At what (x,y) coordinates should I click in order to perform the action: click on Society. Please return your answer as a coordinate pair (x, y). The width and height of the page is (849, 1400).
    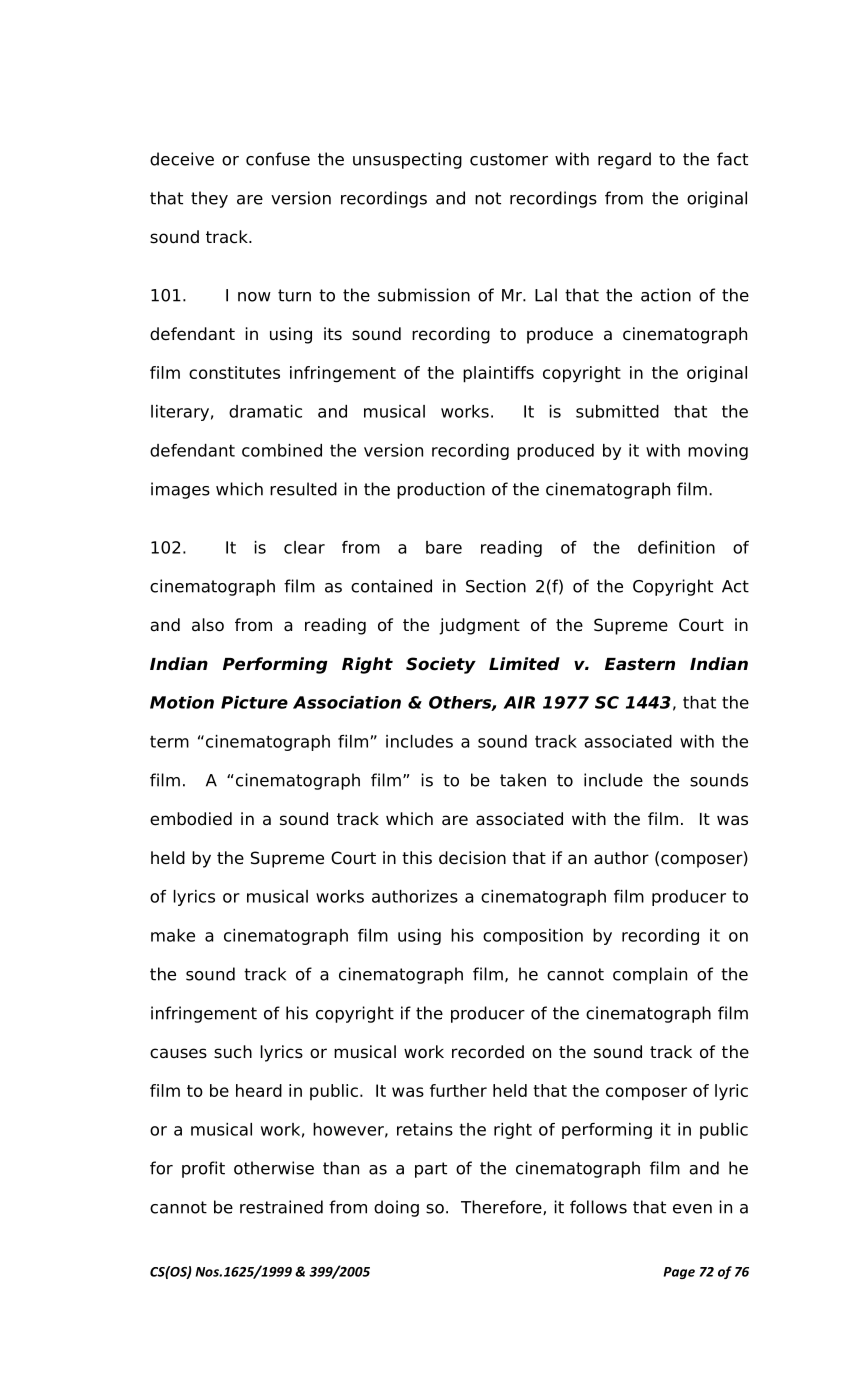
    Looking at the image, I should click on (441, 665).
